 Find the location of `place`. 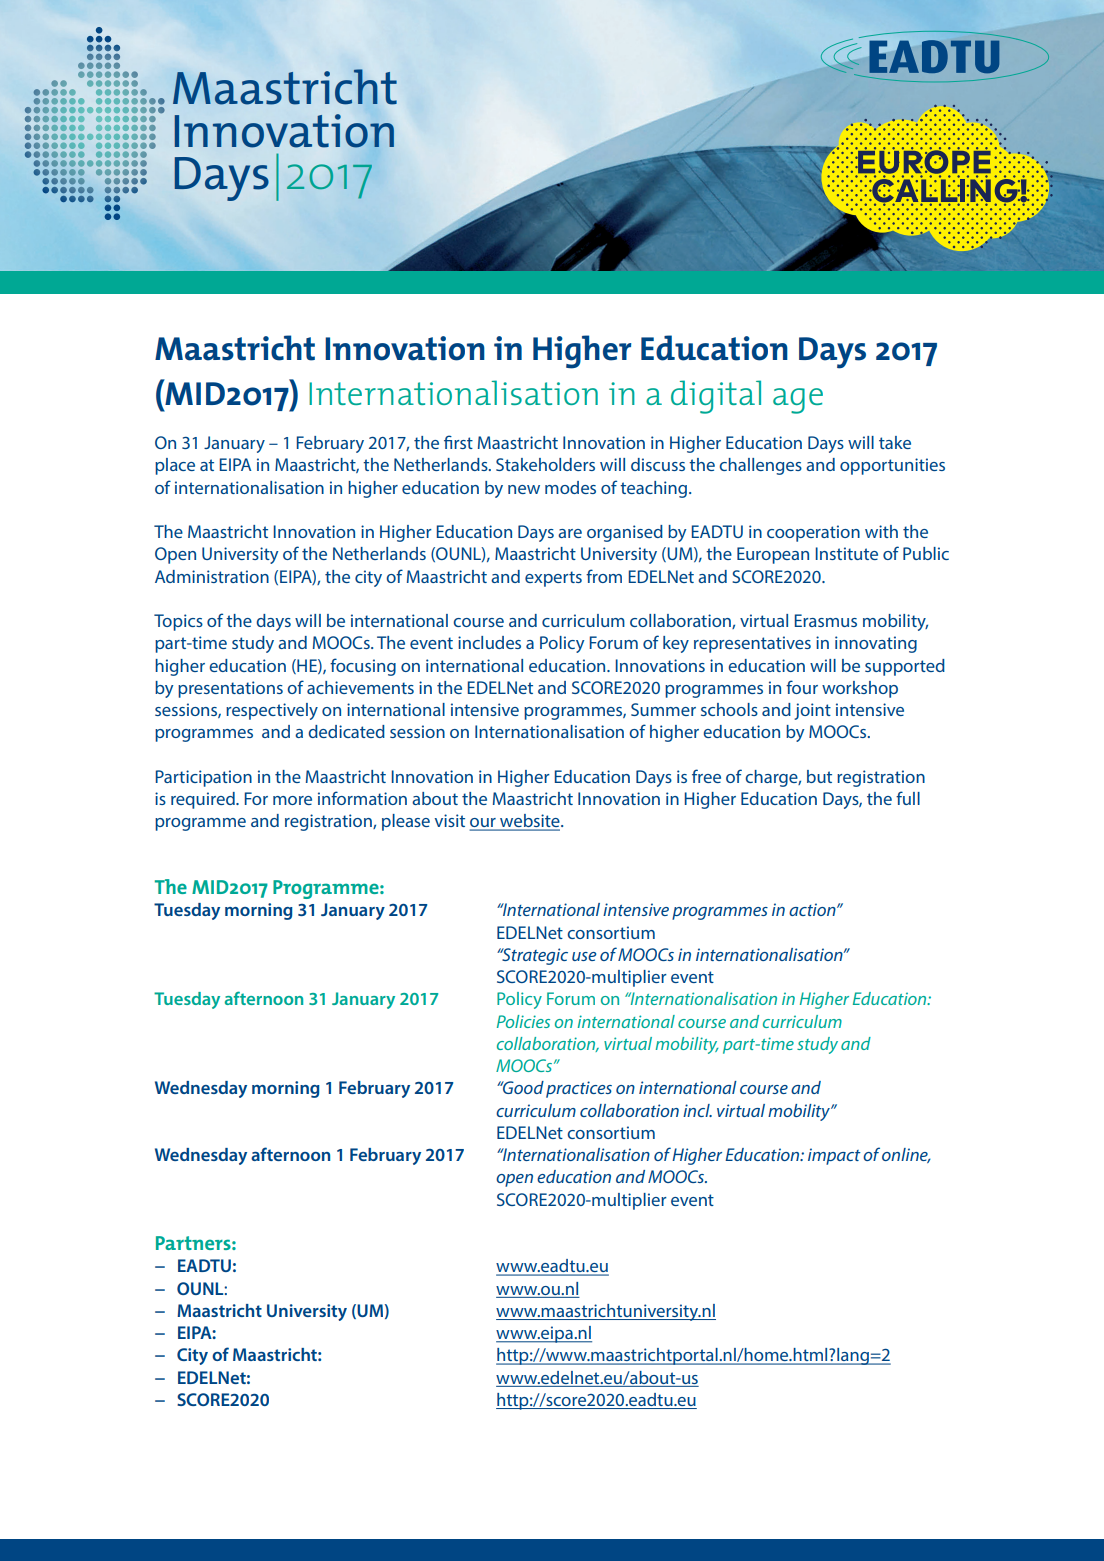

place is located at coordinates (175, 466).
